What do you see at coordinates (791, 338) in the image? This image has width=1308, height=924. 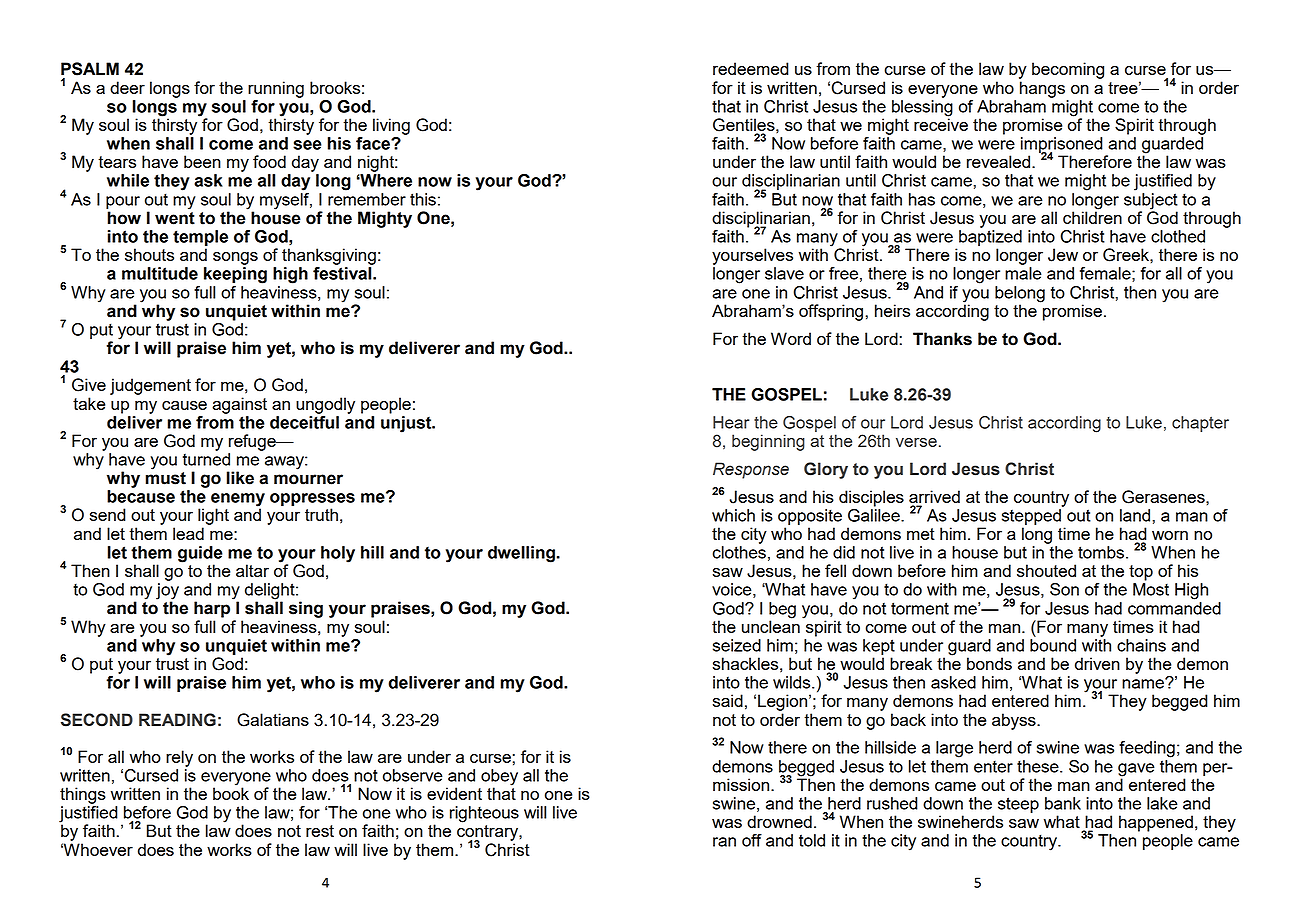 I see `Word` at bounding box center [791, 338].
